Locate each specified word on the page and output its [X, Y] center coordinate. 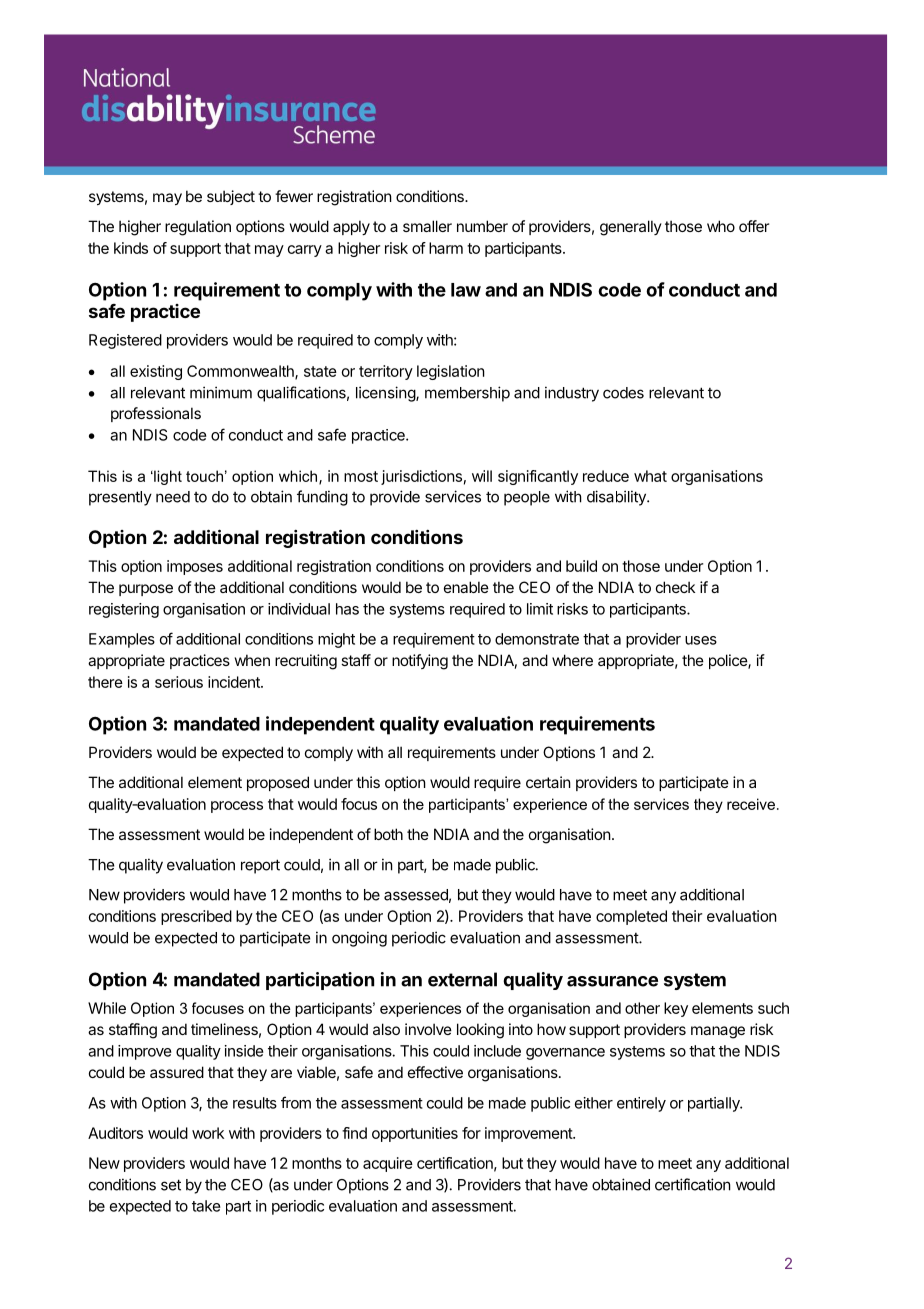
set [171, 1185]
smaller [427, 226]
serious [179, 682]
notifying [420, 662]
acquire [388, 1164]
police [729, 661]
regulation [198, 228]
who [721, 226]
